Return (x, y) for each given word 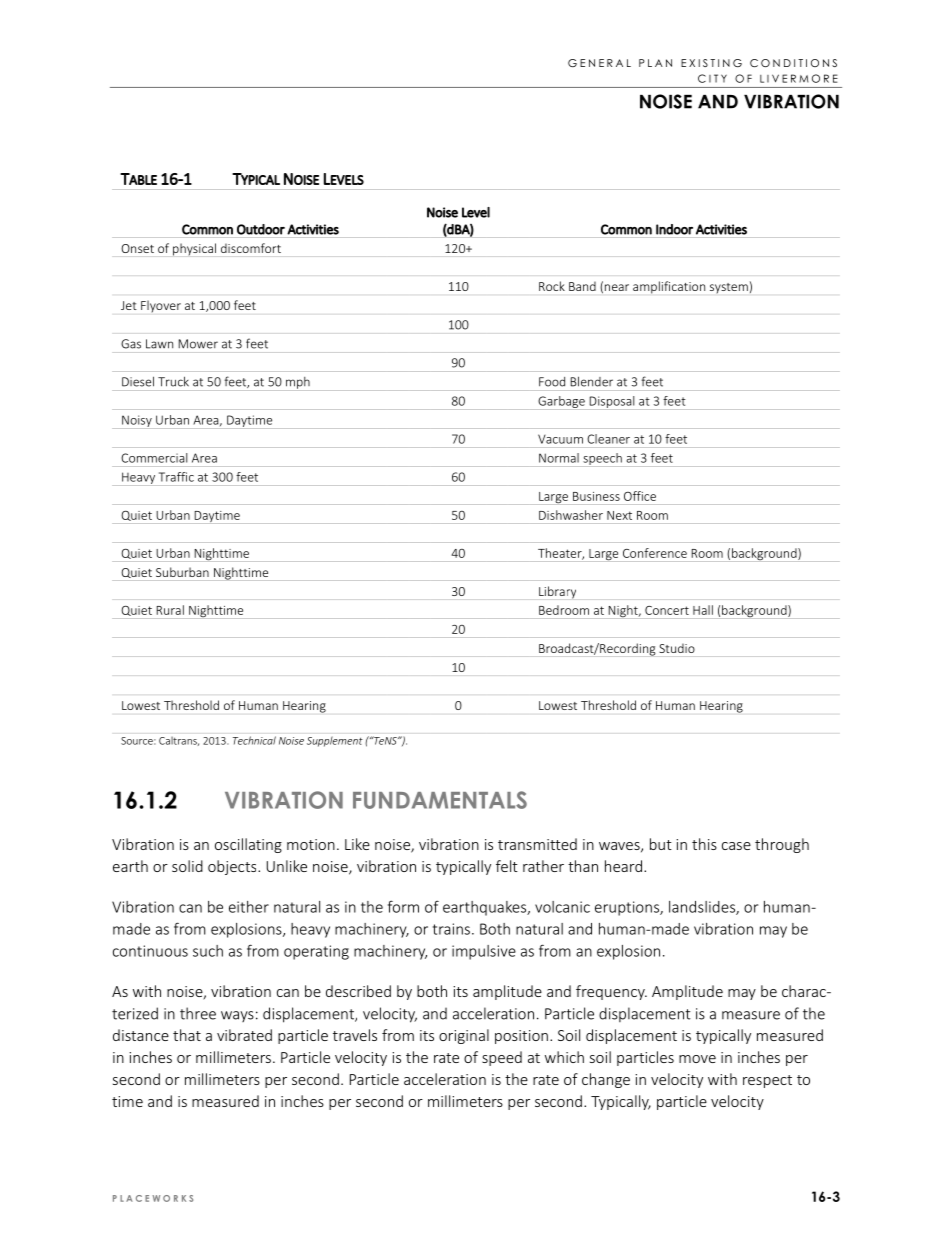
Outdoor (261, 229)
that (187, 1035)
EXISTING (711, 63)
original (464, 1036)
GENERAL (599, 63)
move (697, 1059)
